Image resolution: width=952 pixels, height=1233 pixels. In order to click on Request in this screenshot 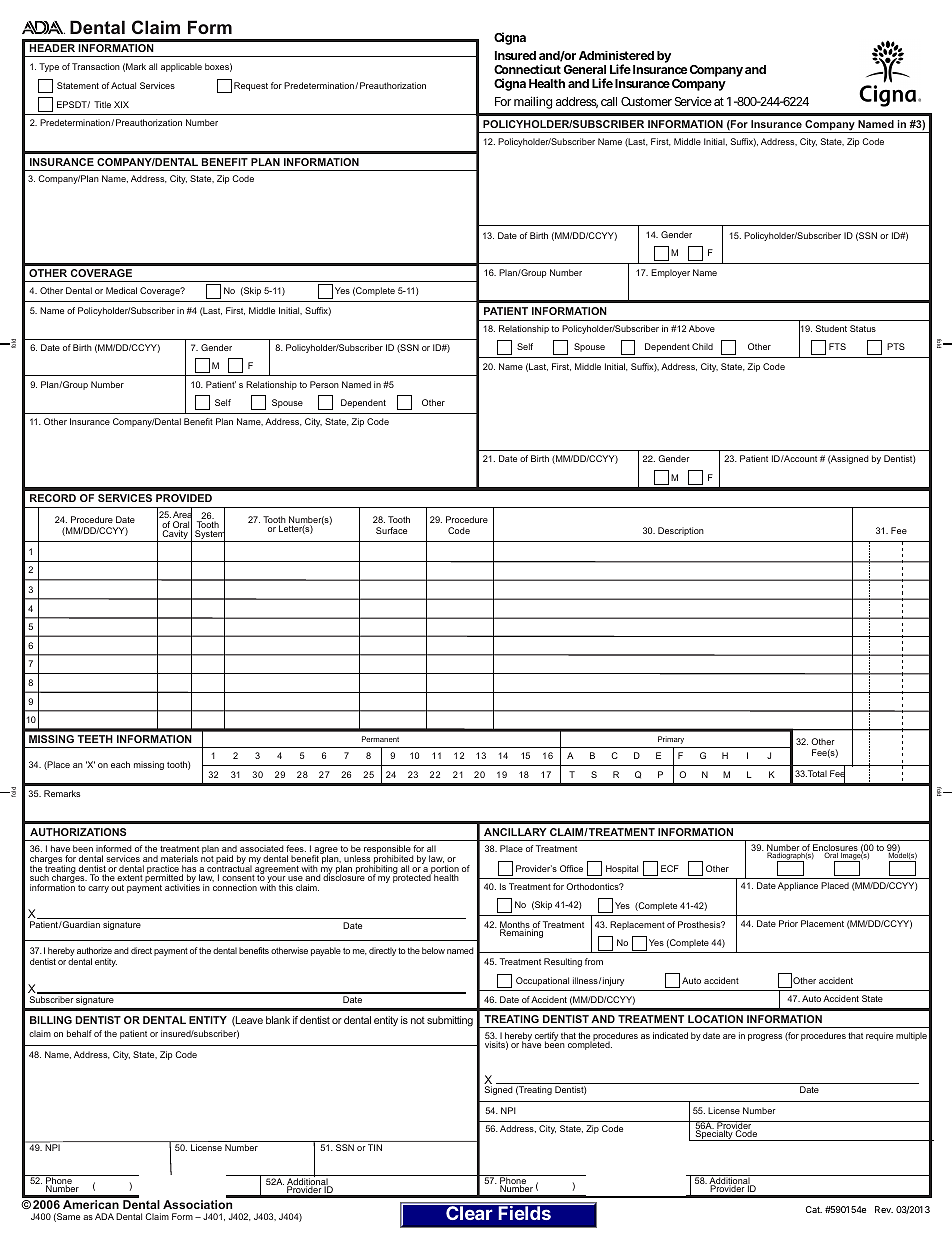, I will do `click(251, 86)`.
